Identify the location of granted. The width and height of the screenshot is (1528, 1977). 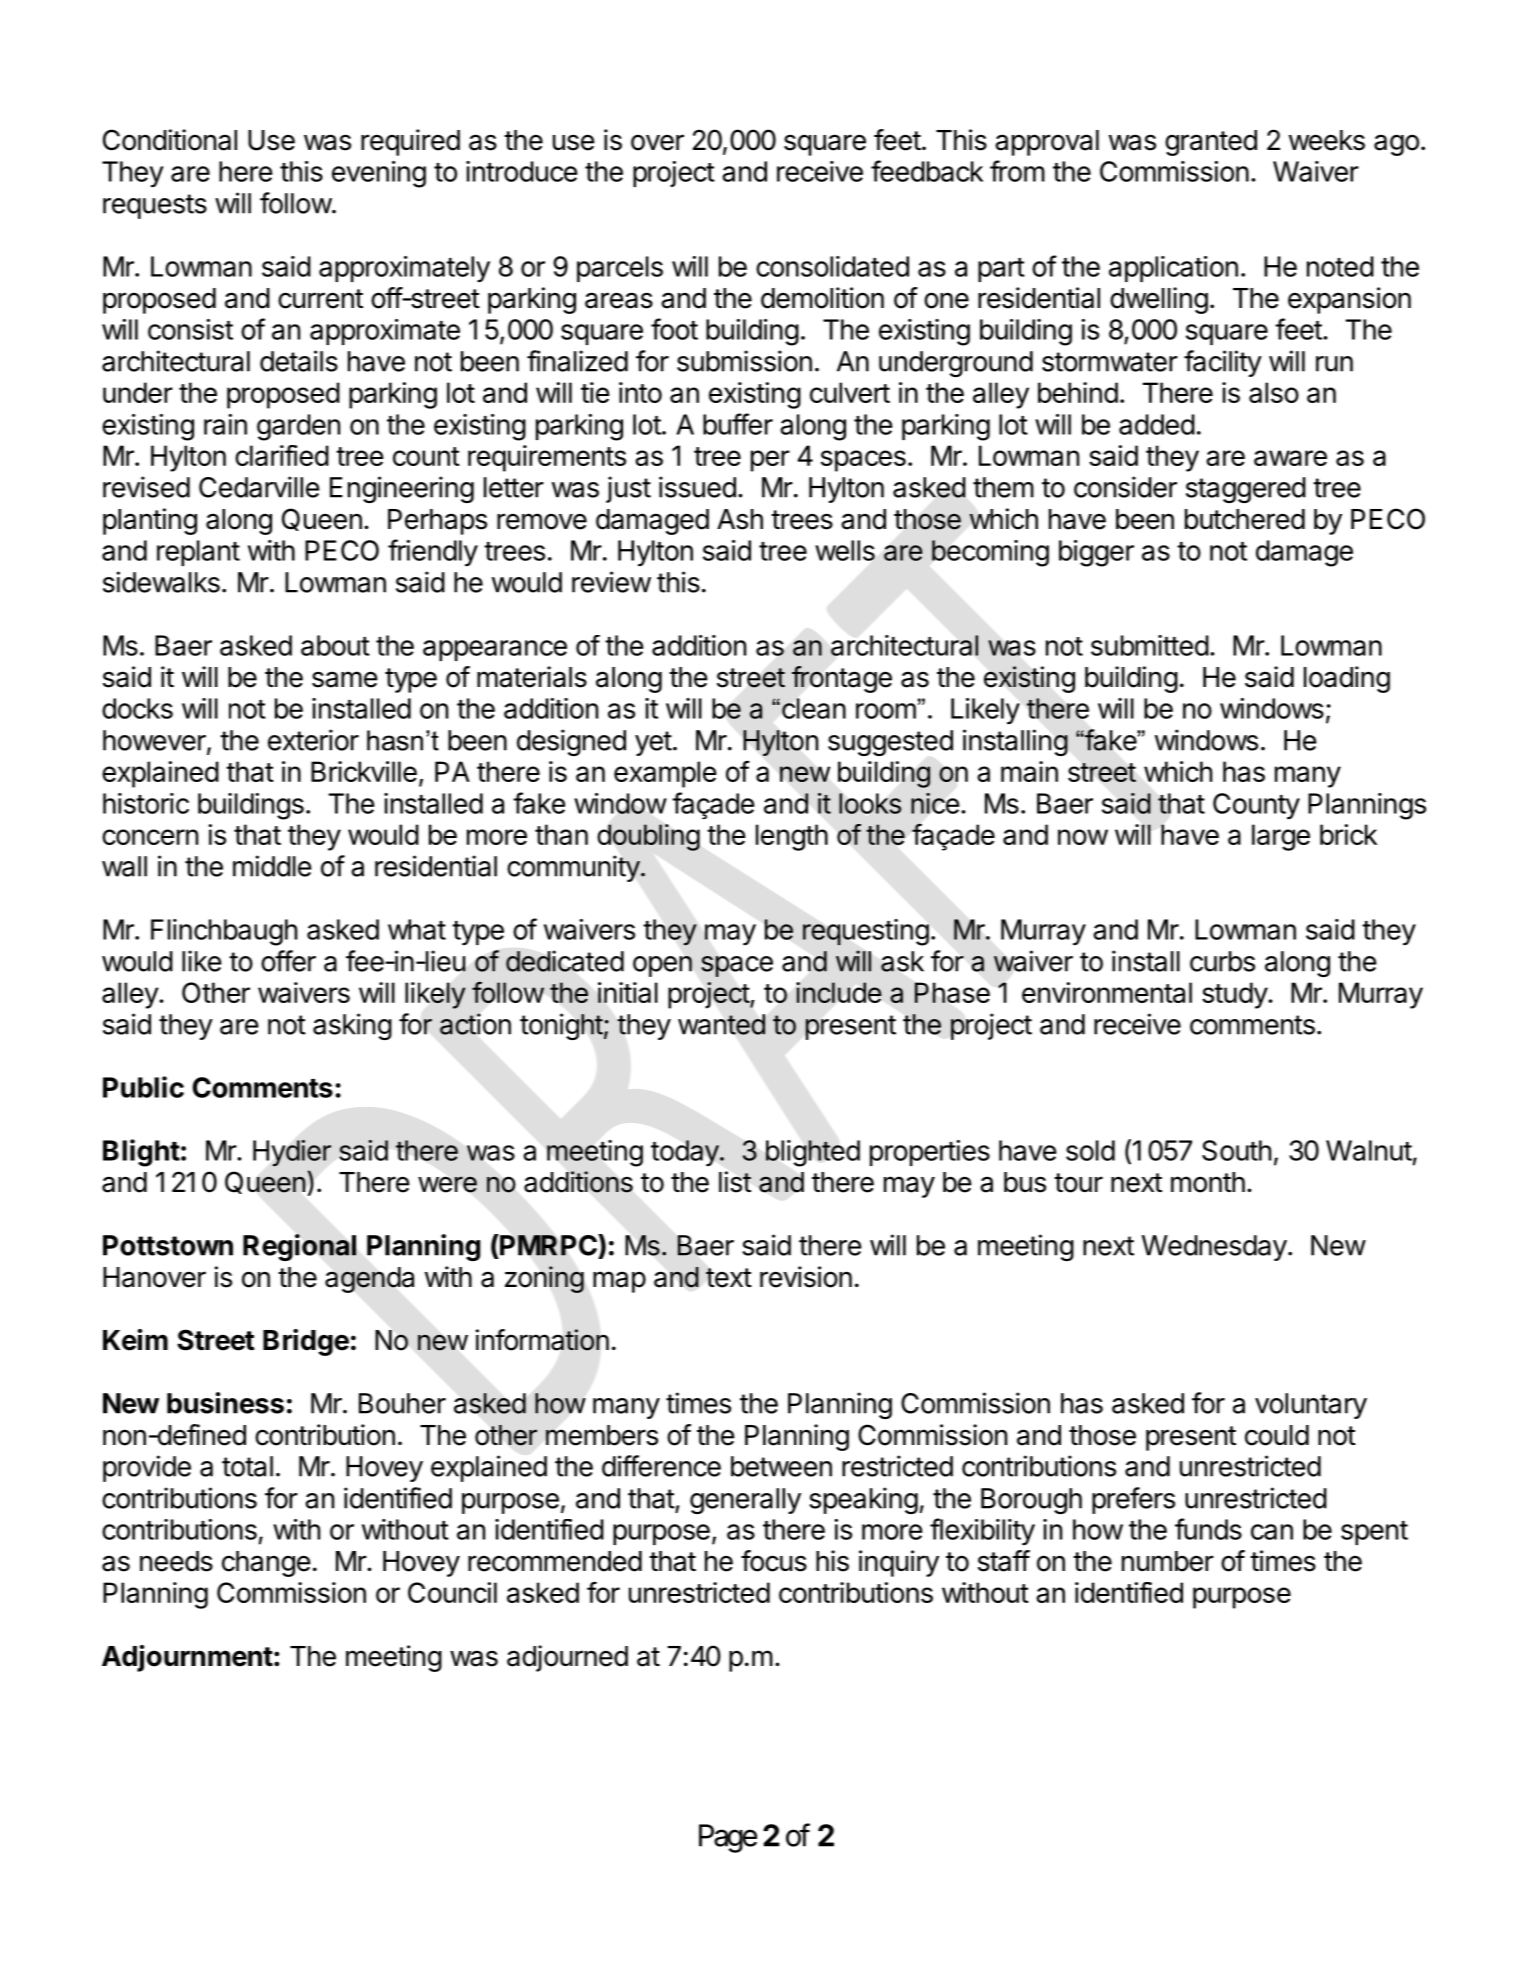
(1211, 143).
